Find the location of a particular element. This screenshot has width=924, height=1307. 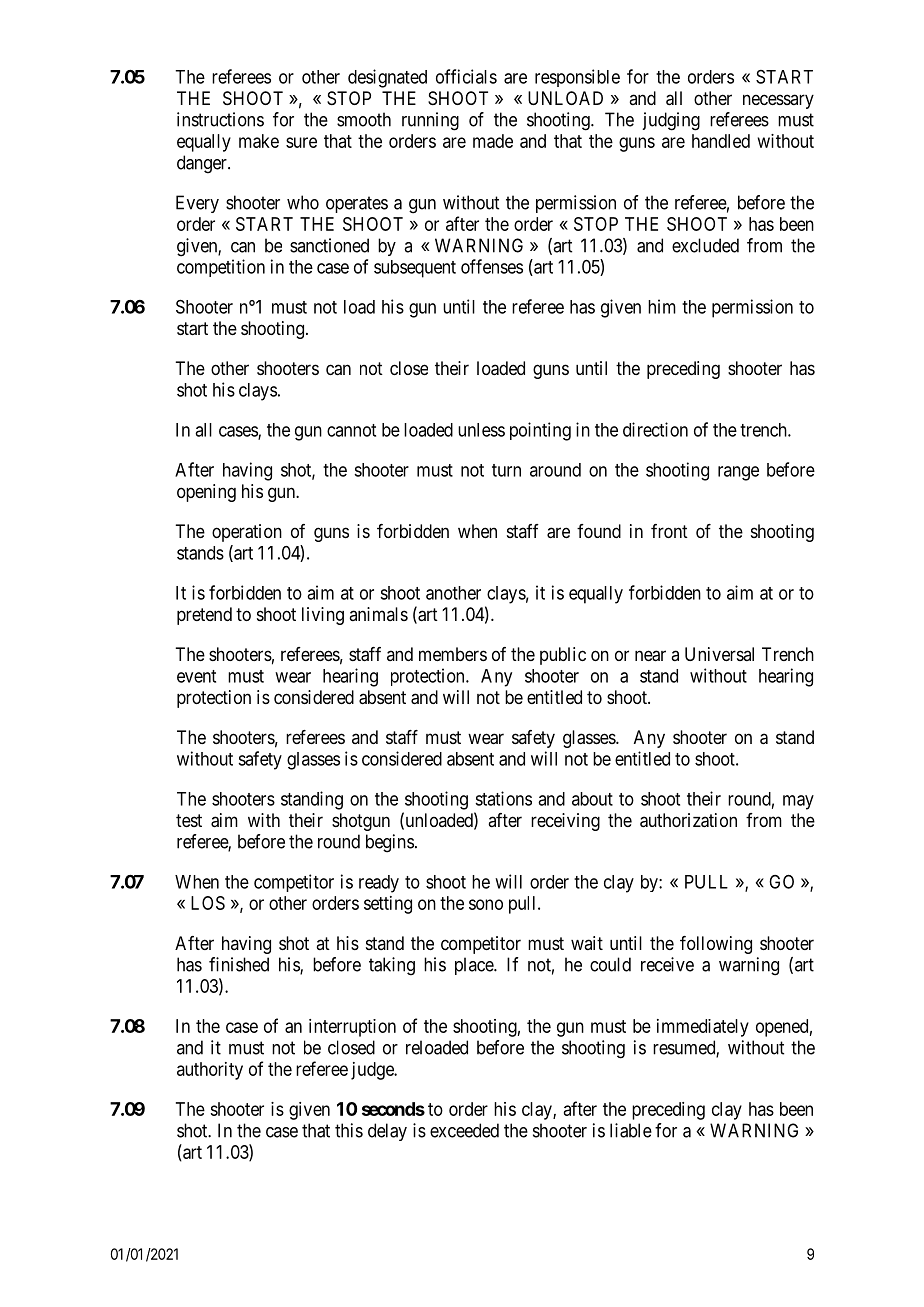

made is located at coordinates (493, 141).
